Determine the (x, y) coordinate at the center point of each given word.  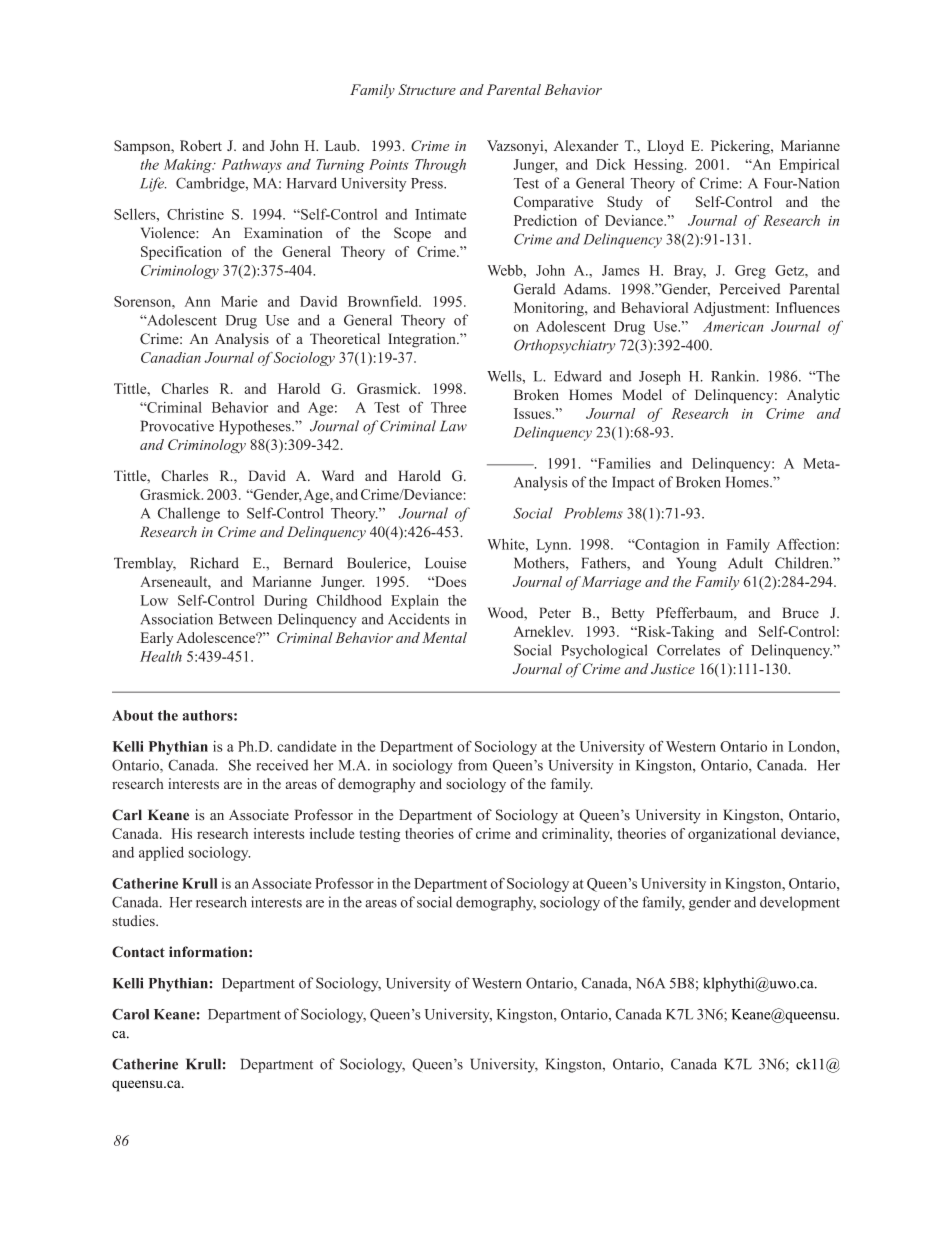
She (240, 765)
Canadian (171, 357)
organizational (732, 835)
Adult (745, 563)
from (472, 765)
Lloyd (665, 147)
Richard (214, 563)
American (733, 326)
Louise (445, 563)
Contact (138, 952)
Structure (427, 89)
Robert (201, 145)
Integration (423, 340)
